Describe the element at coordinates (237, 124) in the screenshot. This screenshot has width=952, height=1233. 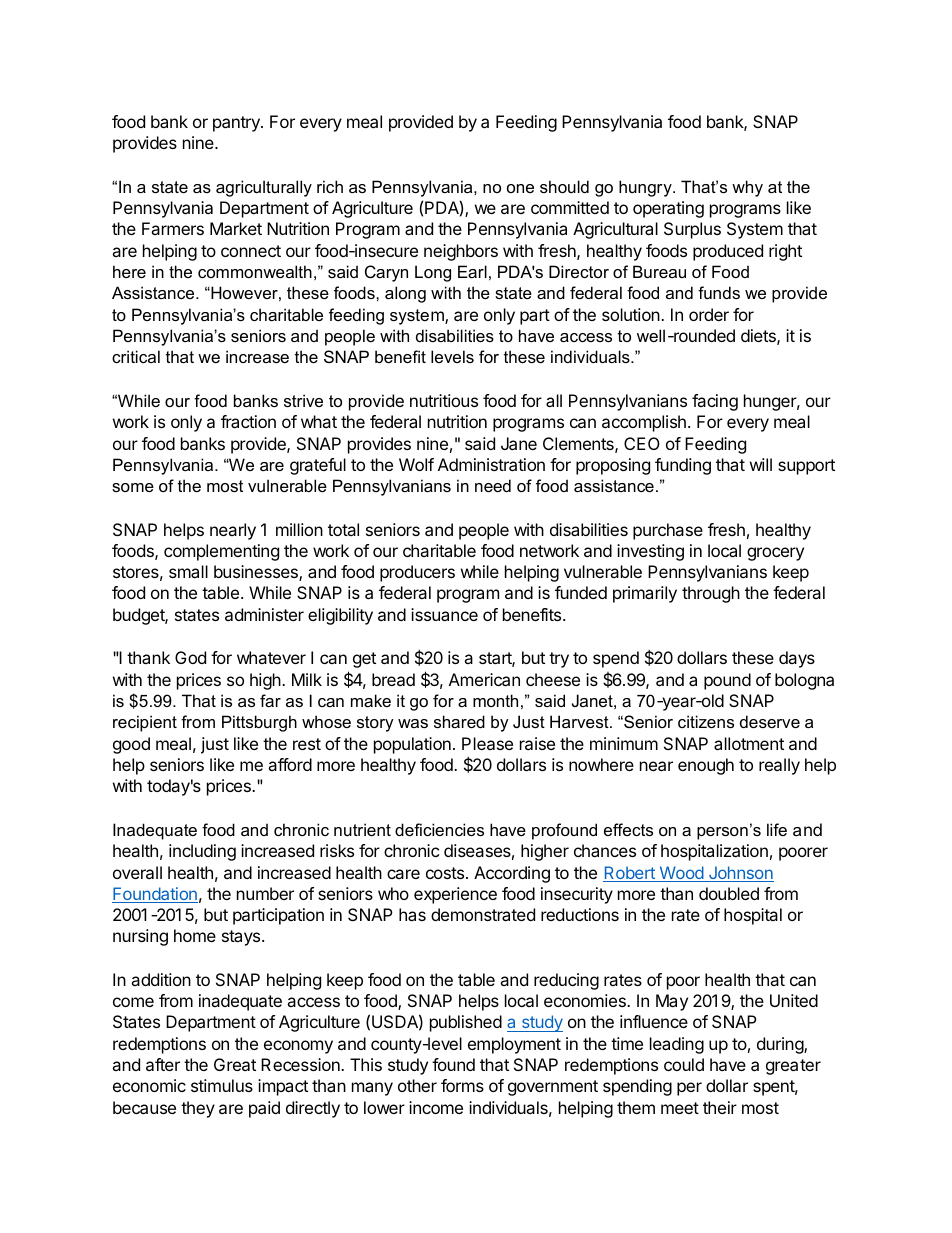
I see `pantry` at that location.
